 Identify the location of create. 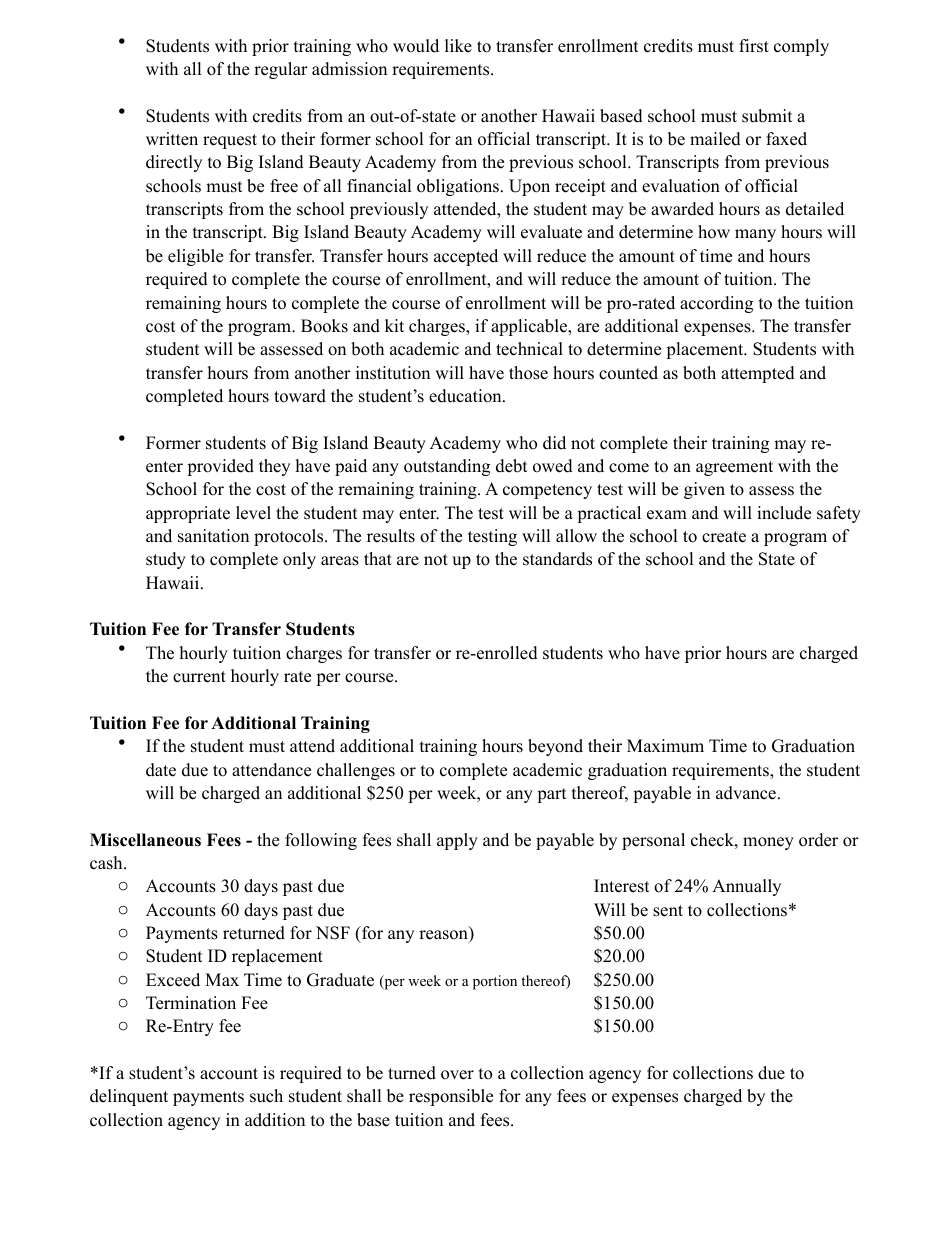
(724, 537).
